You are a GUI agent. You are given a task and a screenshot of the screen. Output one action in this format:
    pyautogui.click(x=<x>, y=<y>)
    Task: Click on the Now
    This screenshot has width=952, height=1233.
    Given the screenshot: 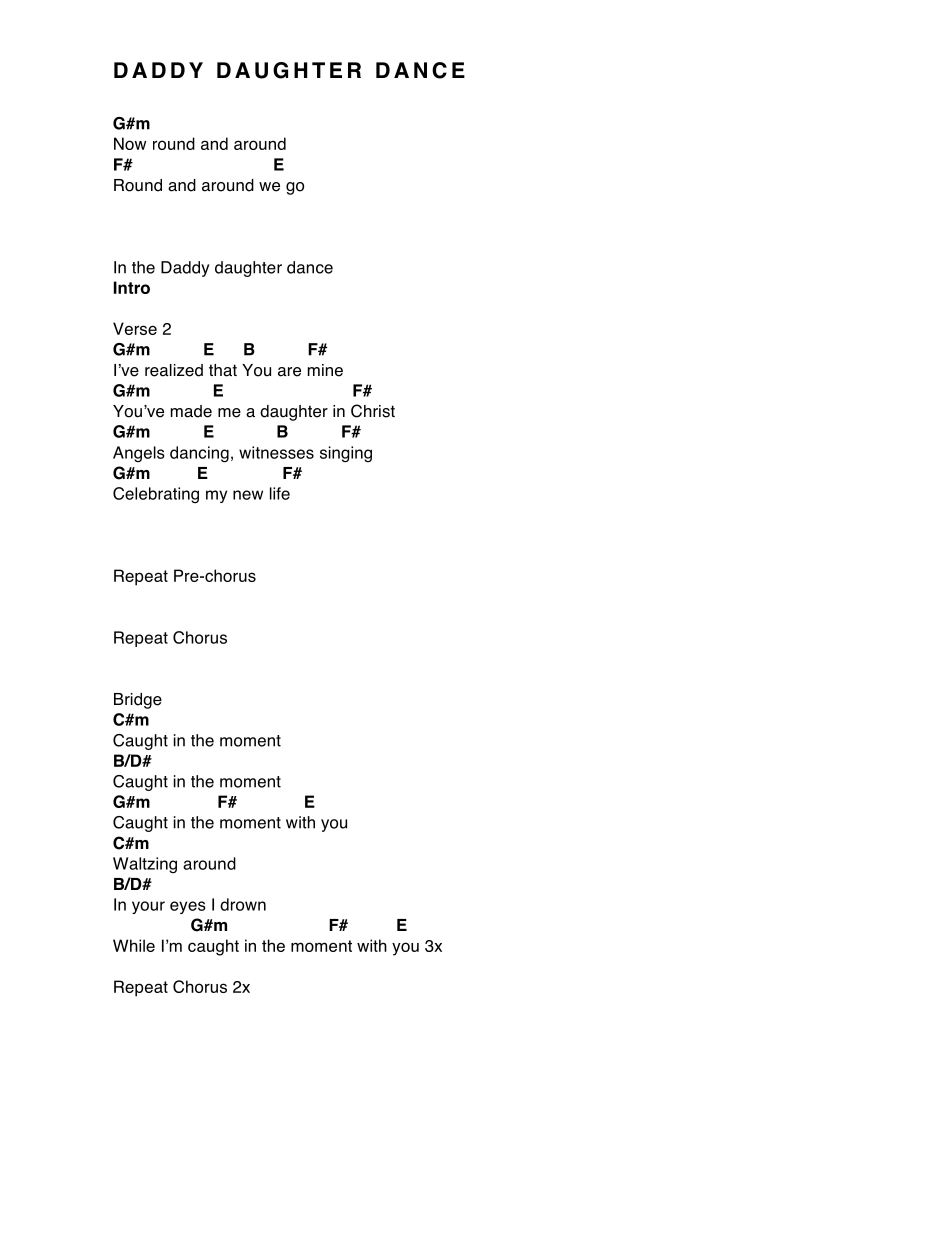 What is the action you would take?
    pyautogui.click(x=130, y=143)
